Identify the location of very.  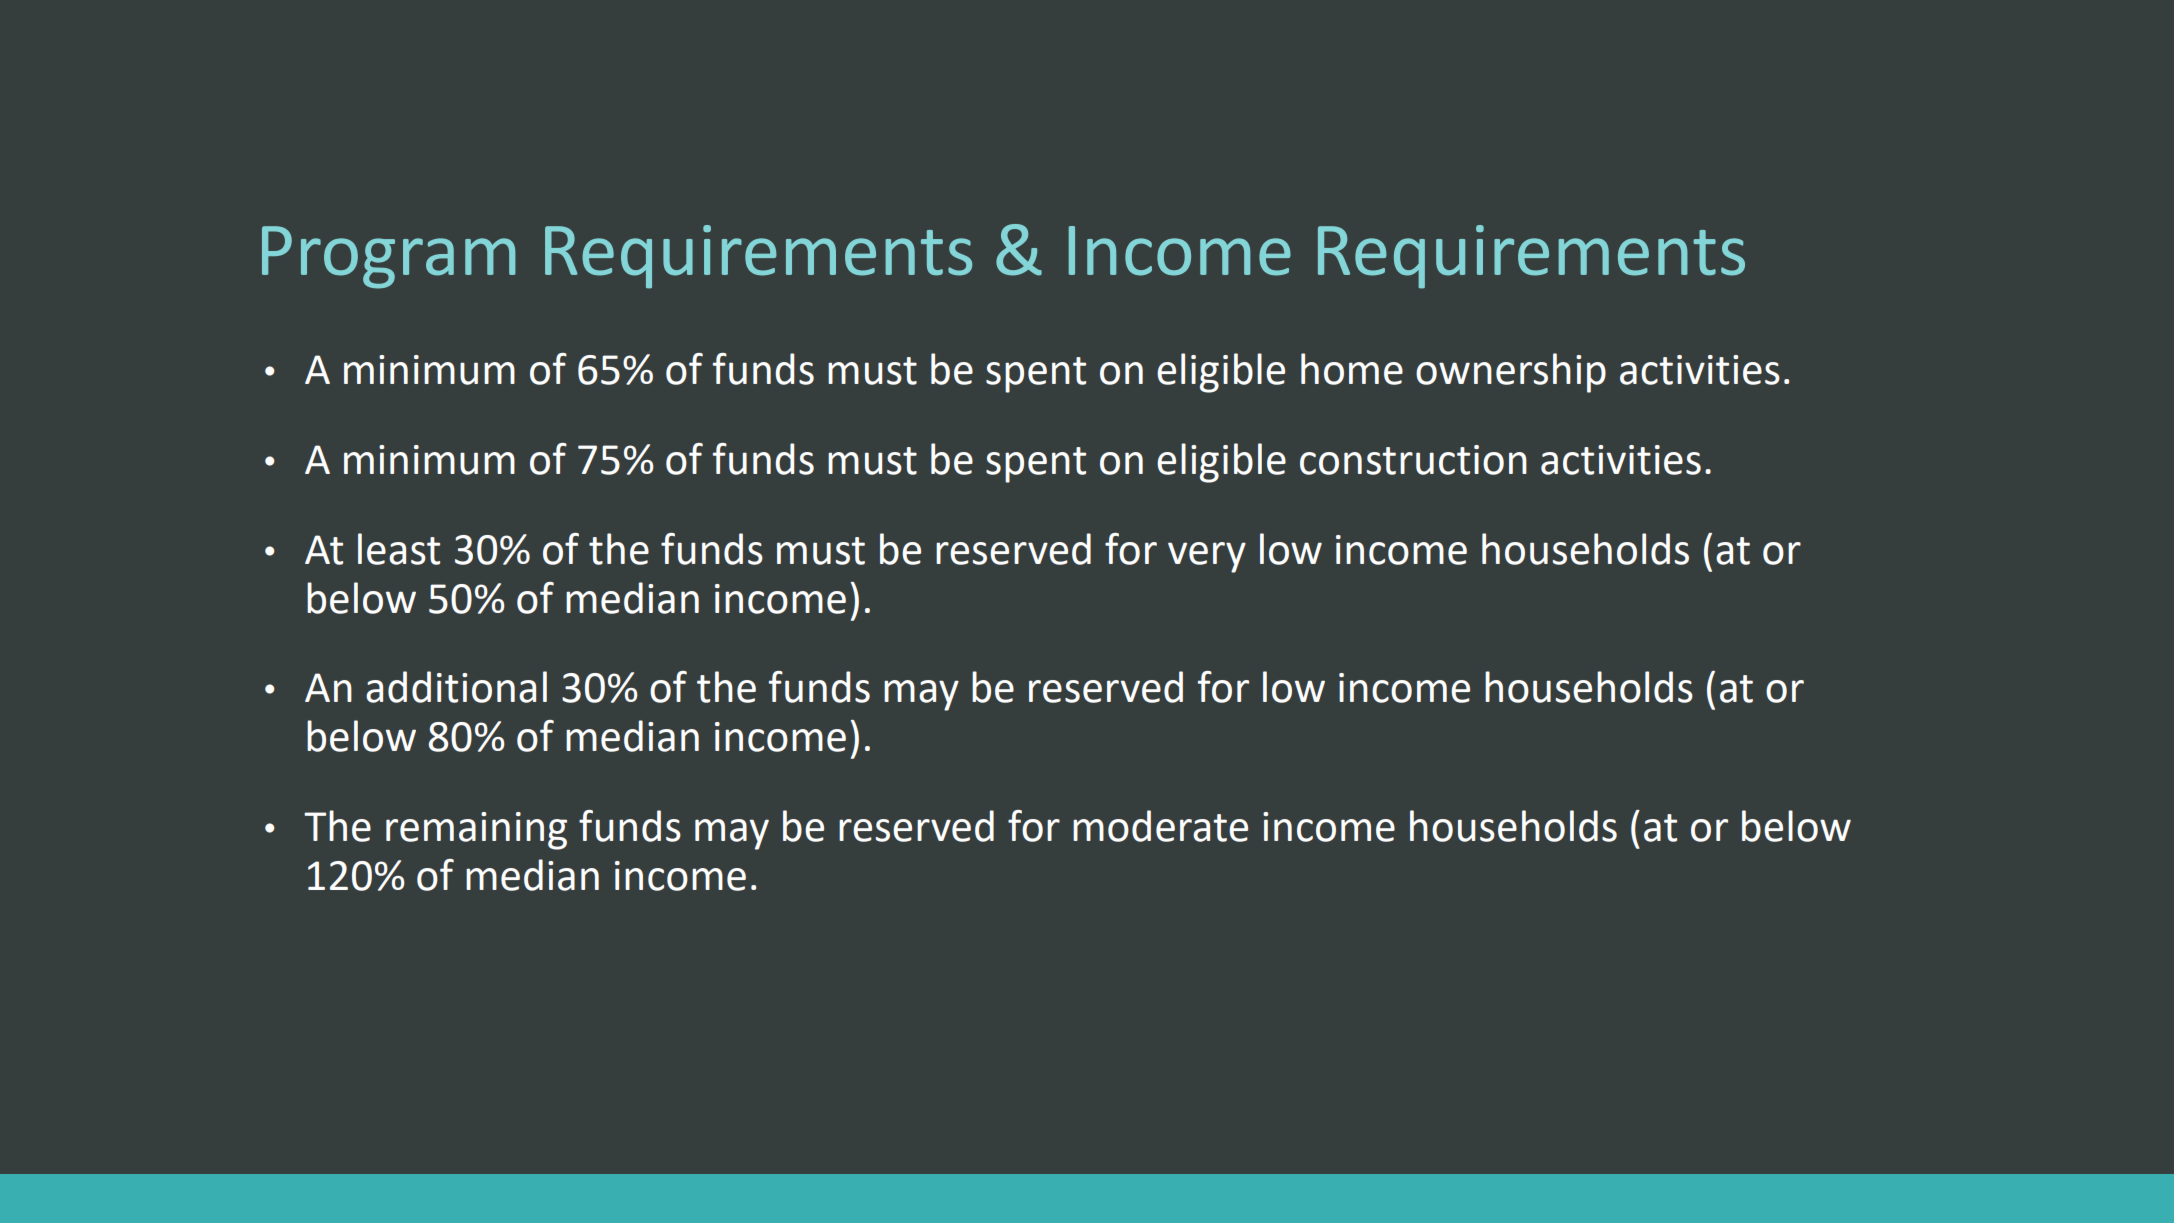
(1207, 557).
